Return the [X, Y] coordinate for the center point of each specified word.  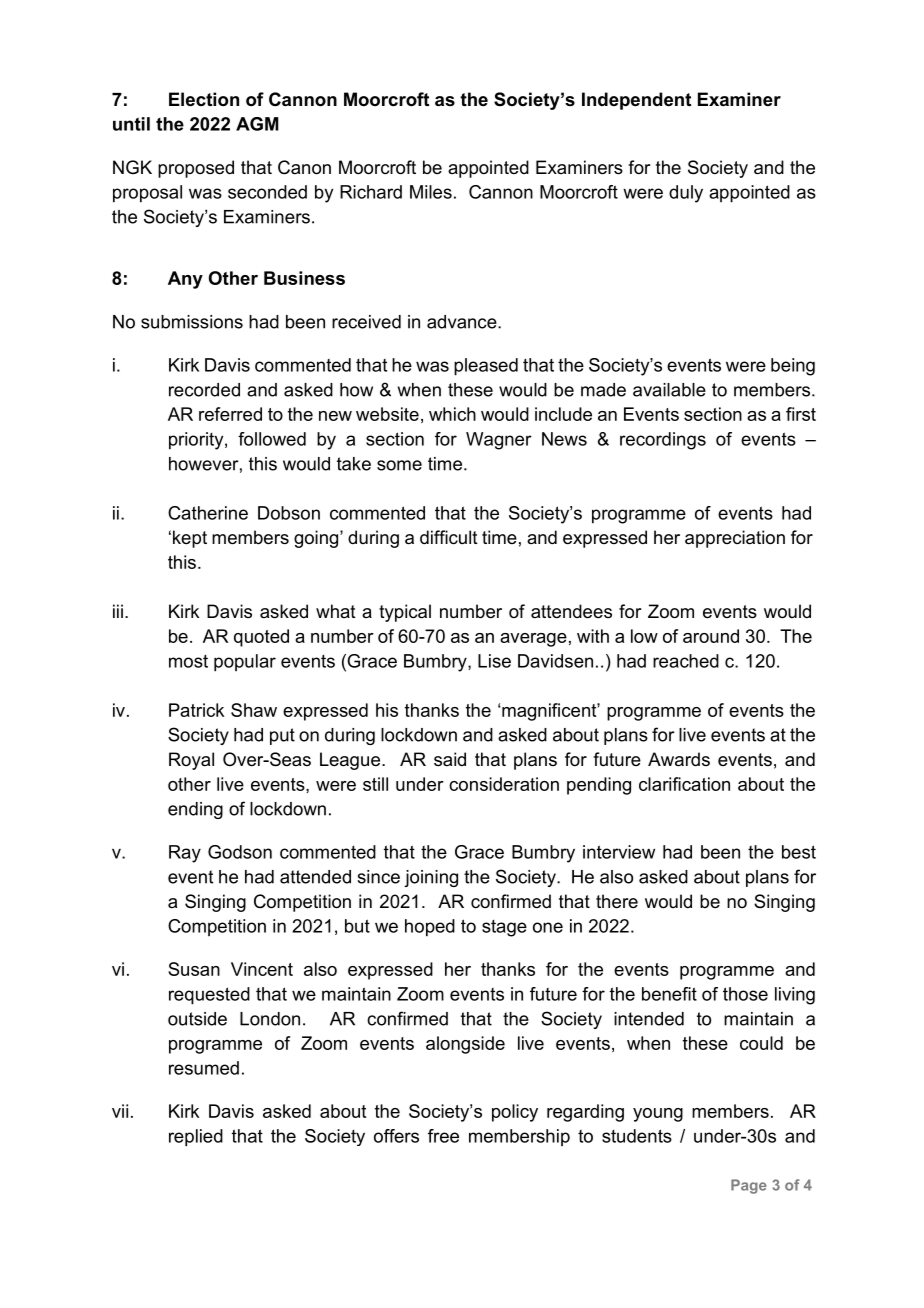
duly [686, 194]
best [799, 852]
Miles [431, 192]
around [711, 636]
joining [431, 878]
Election [204, 99]
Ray [185, 854]
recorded [204, 390]
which [452, 414]
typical [405, 613]
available [669, 390]
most [188, 661]
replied [196, 1138]
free [443, 1136]
